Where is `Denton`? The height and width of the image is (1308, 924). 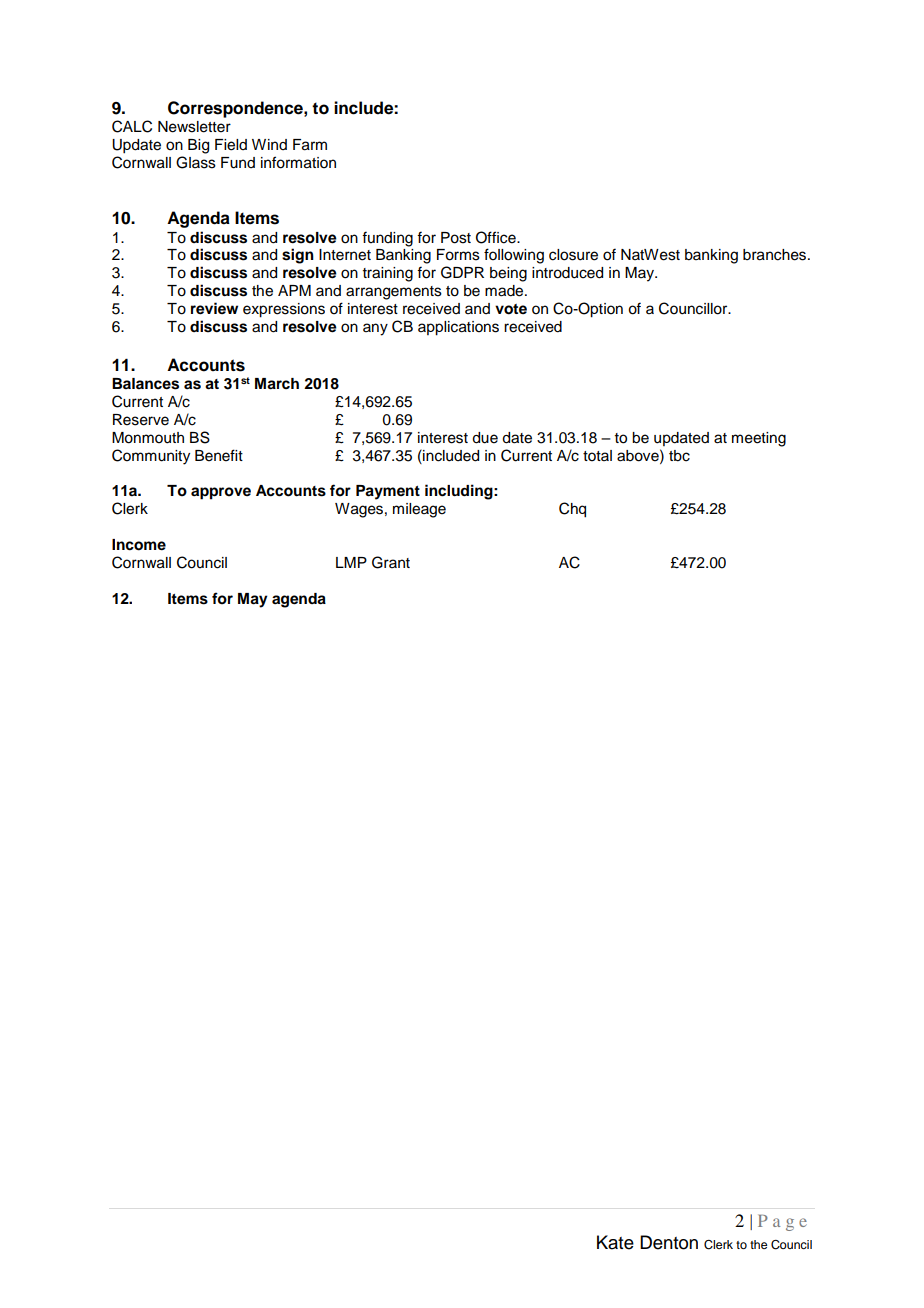 Denton is located at coordinates (669, 1242).
